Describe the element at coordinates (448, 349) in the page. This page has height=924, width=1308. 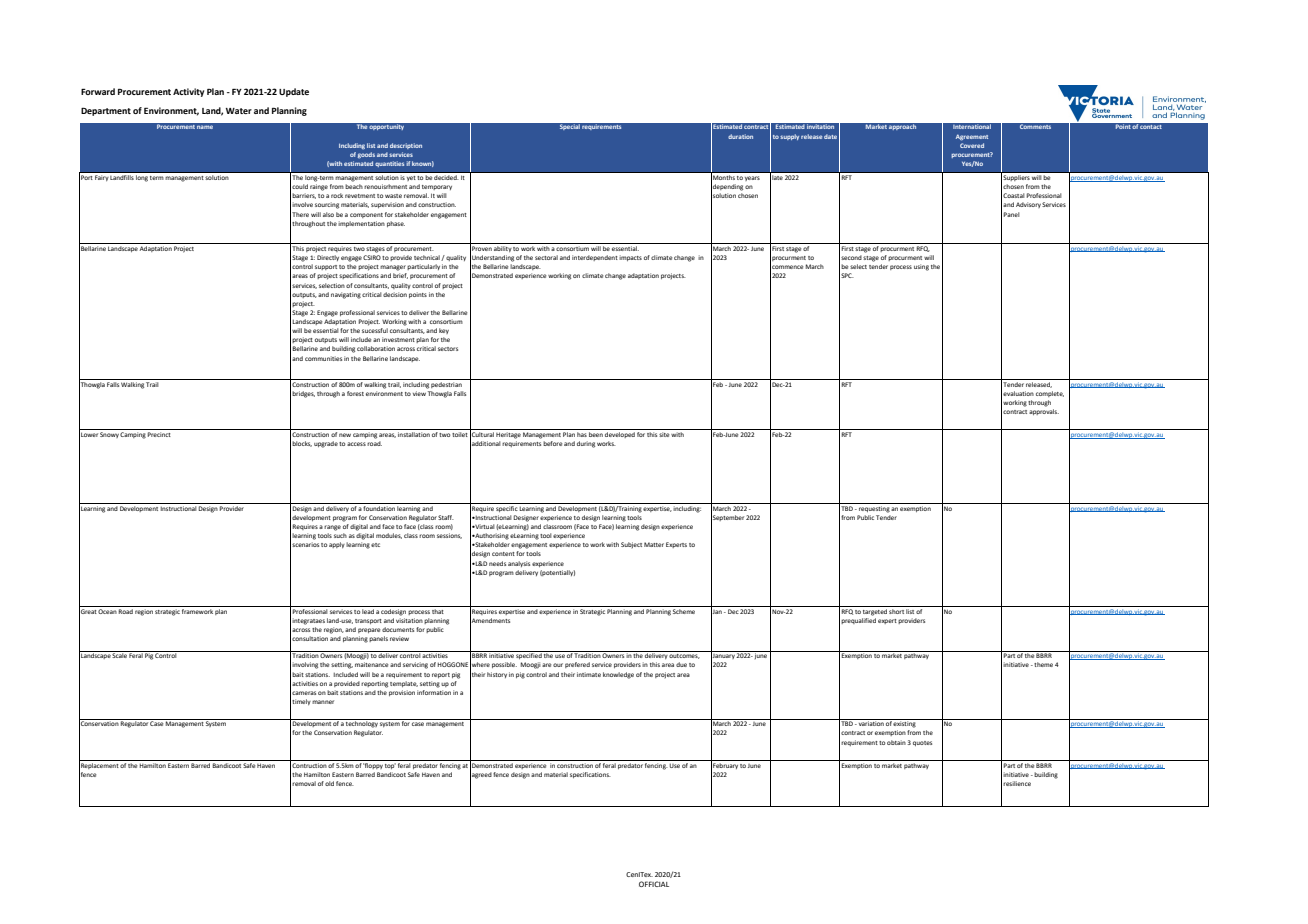
I see `sectors` at that location.
